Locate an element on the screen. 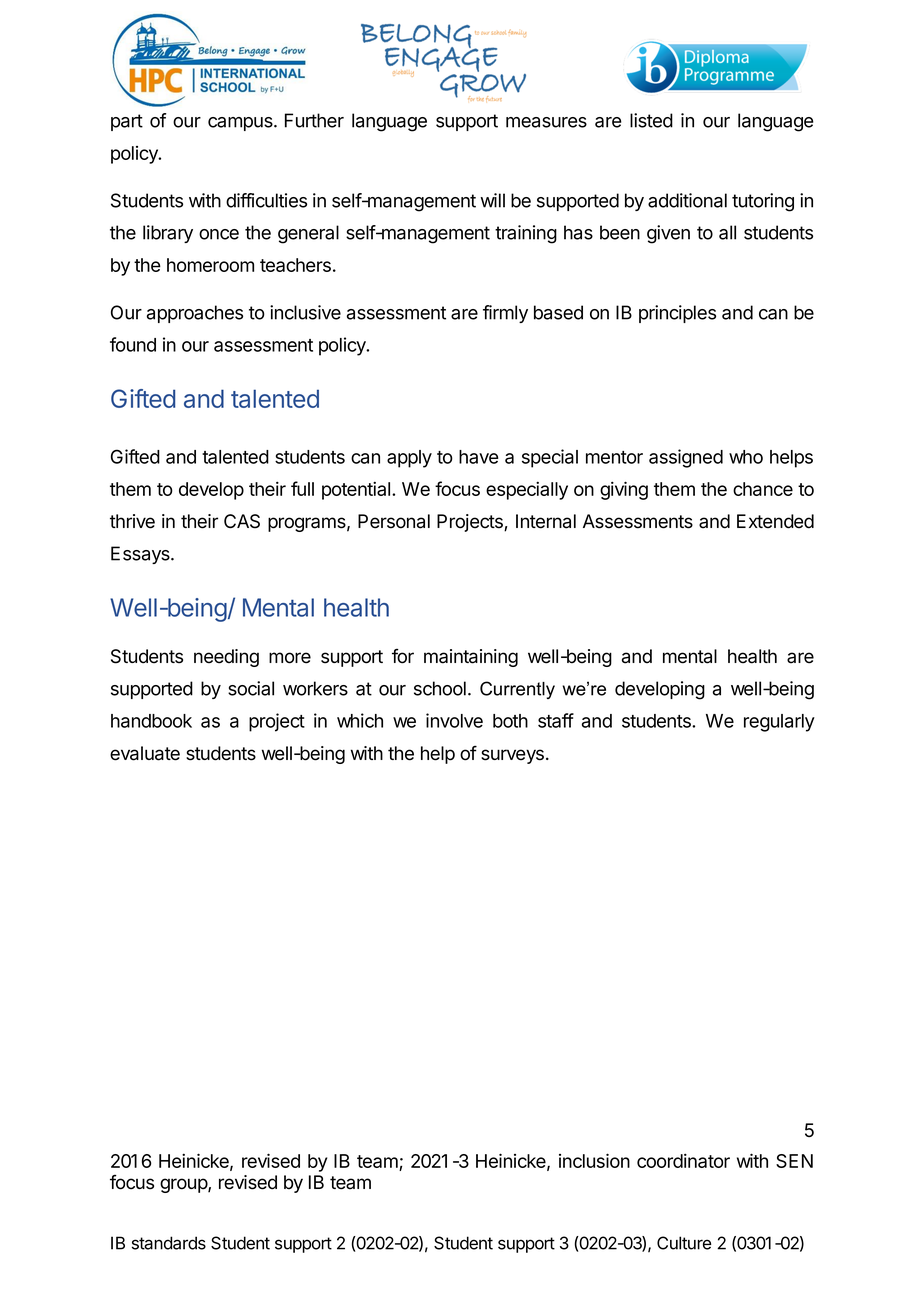 The width and height of the screenshot is (924, 1308). surveys is located at coordinates (512, 756).
